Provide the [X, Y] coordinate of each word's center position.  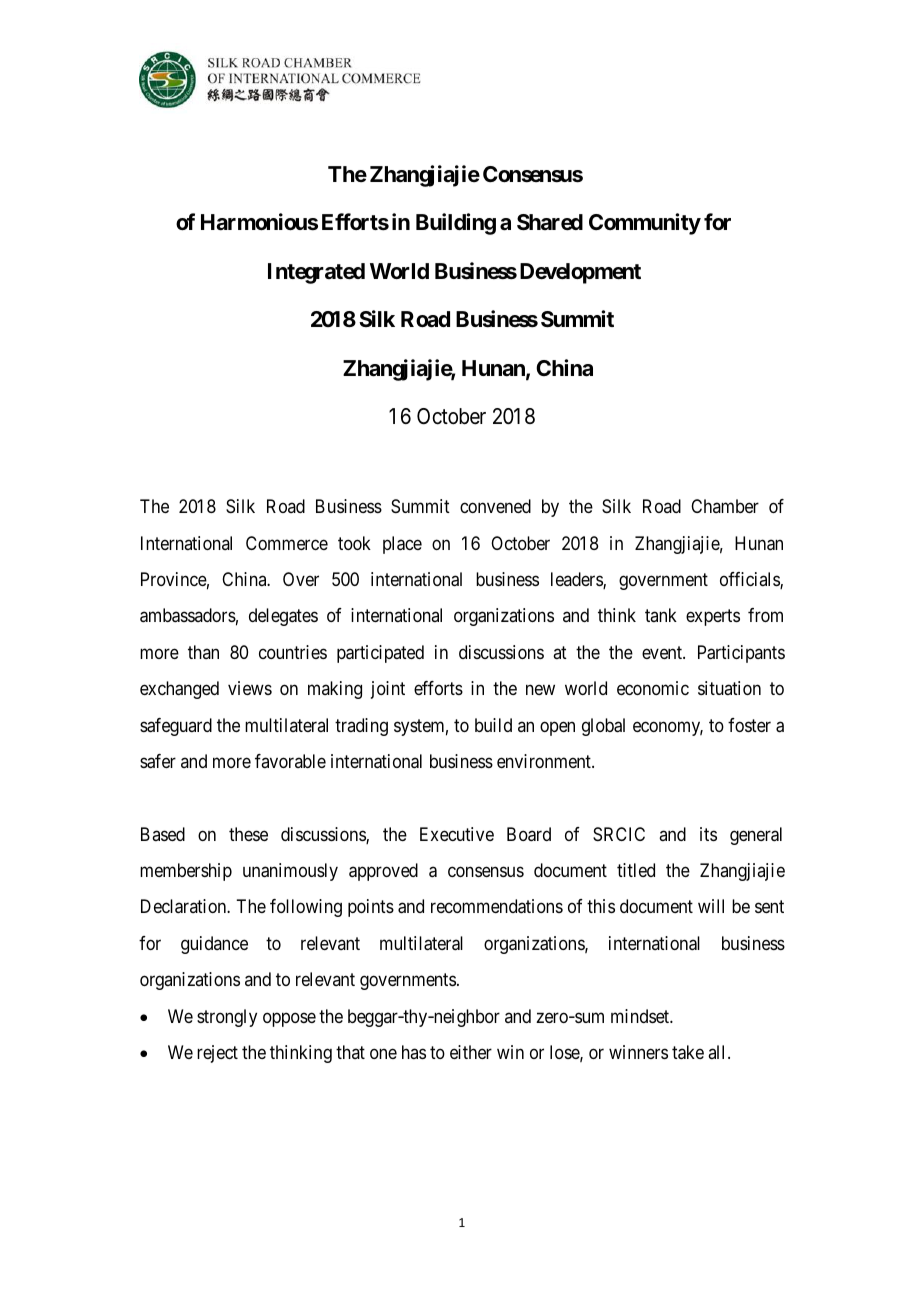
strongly [227, 1018]
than [203, 652]
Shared [550, 222]
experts [713, 618]
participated [380, 654]
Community [645, 224]
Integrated [316, 273]
